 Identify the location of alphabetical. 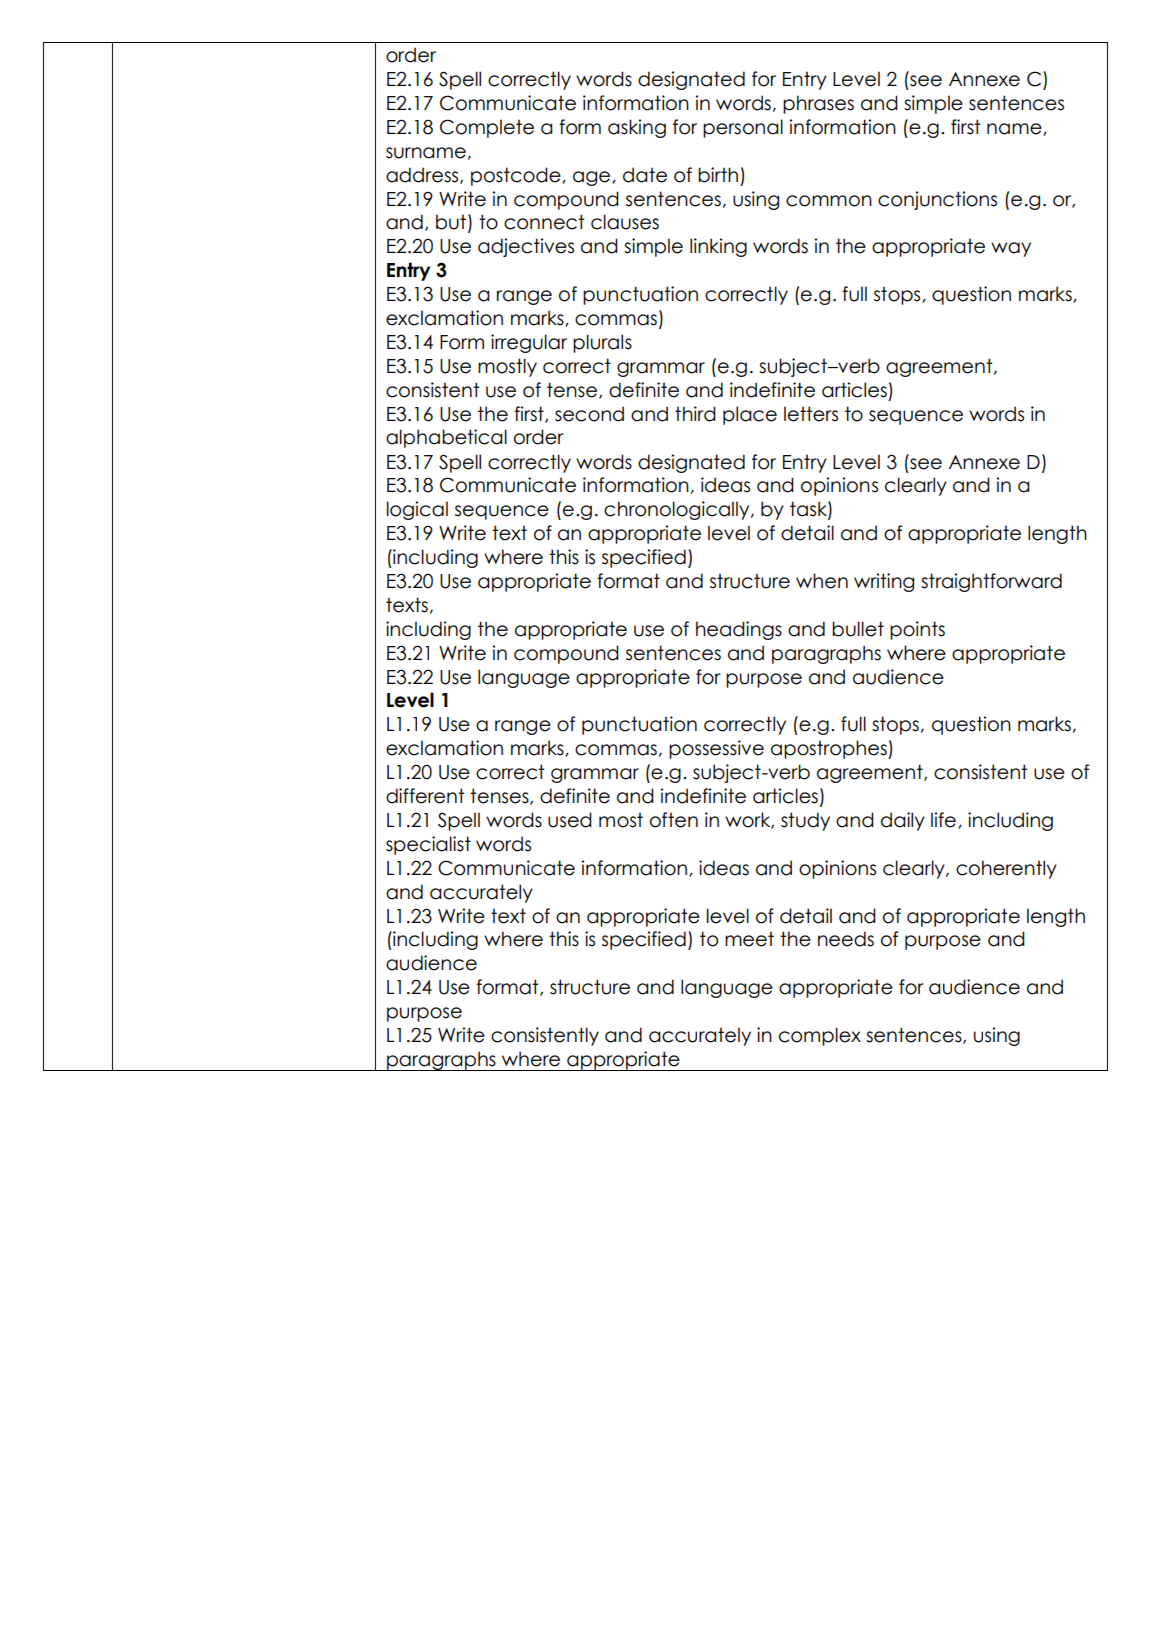
(446, 438).
